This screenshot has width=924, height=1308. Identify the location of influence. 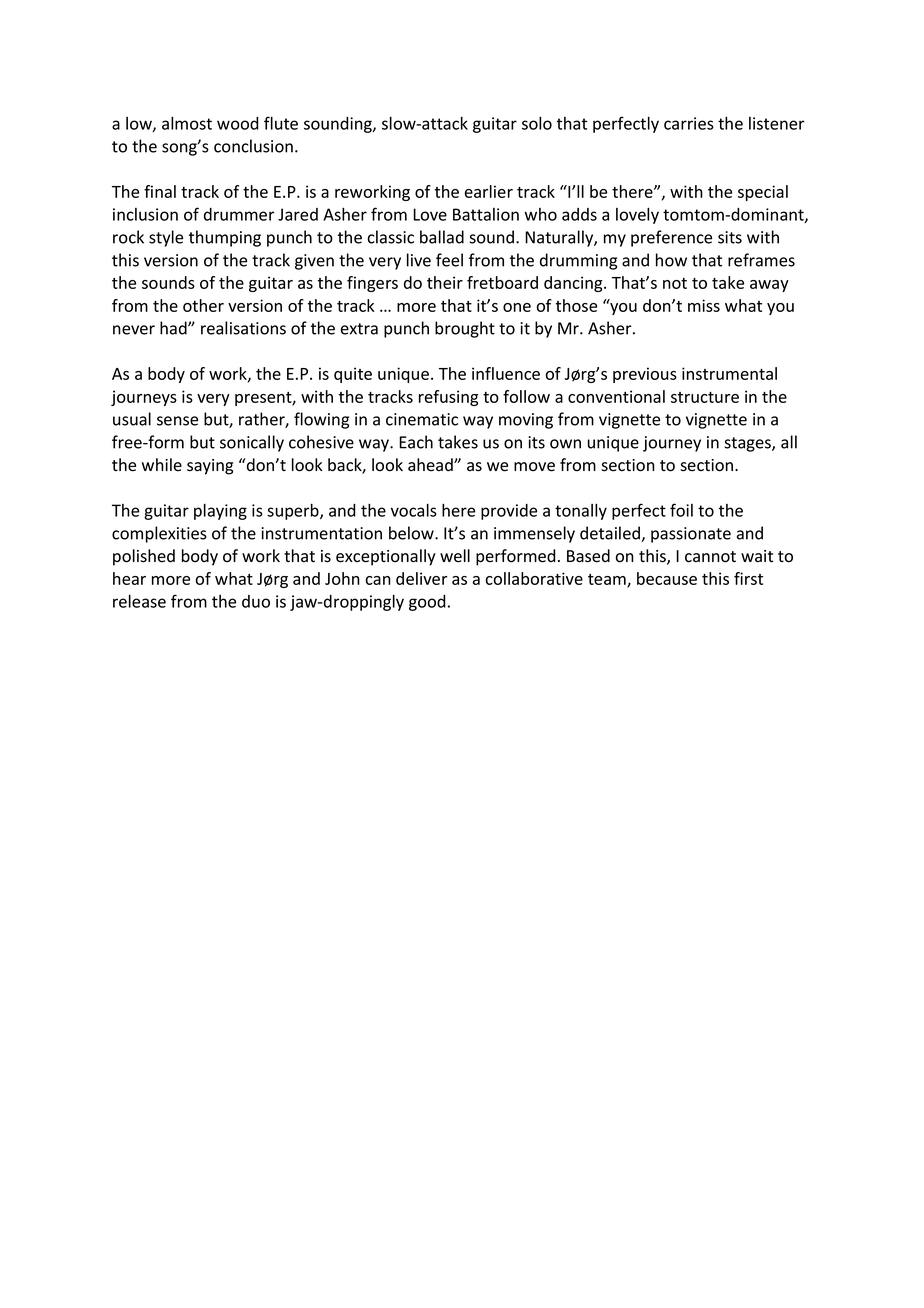
(506, 373).
